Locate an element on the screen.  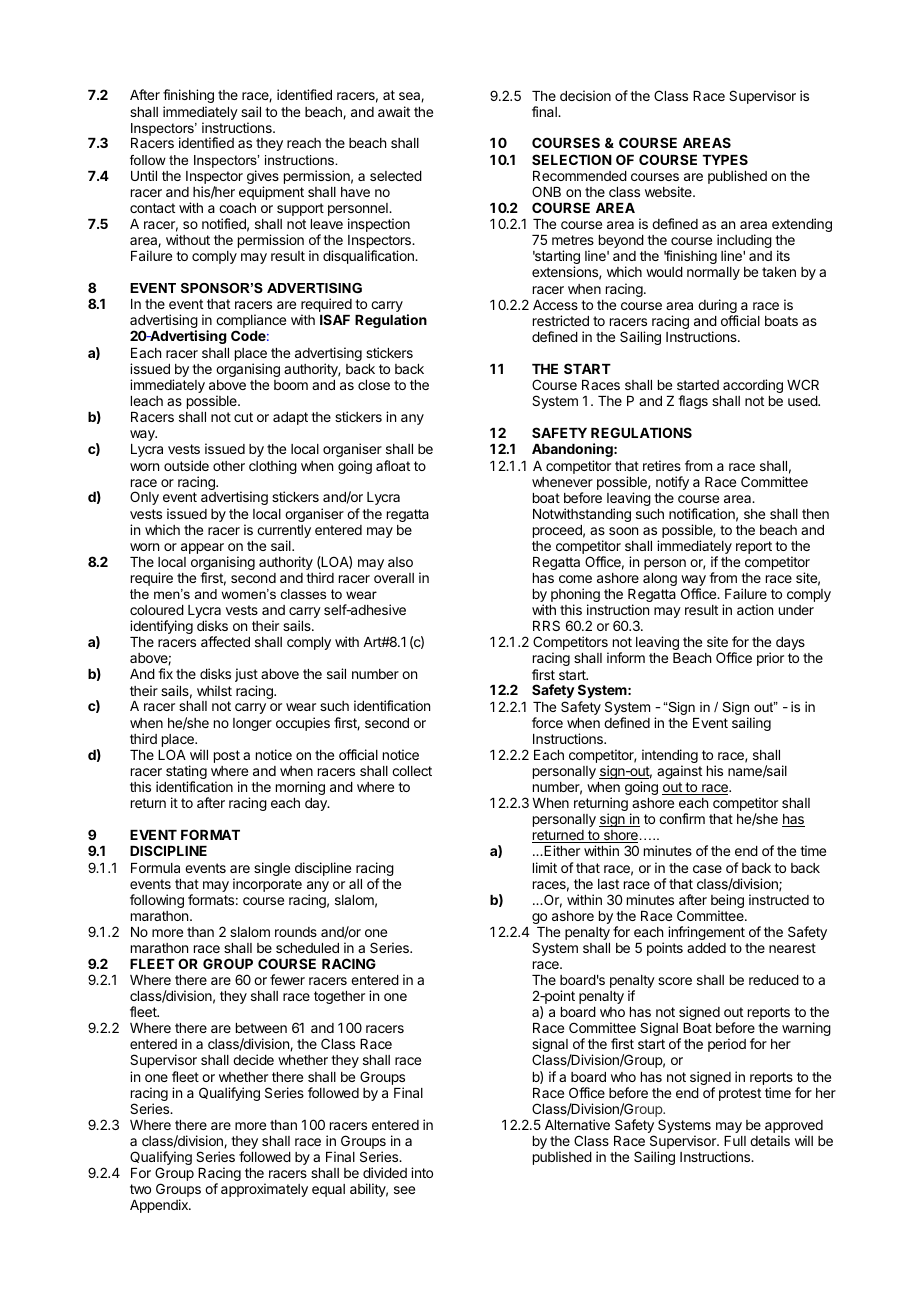
approximately is located at coordinates (264, 1190).
